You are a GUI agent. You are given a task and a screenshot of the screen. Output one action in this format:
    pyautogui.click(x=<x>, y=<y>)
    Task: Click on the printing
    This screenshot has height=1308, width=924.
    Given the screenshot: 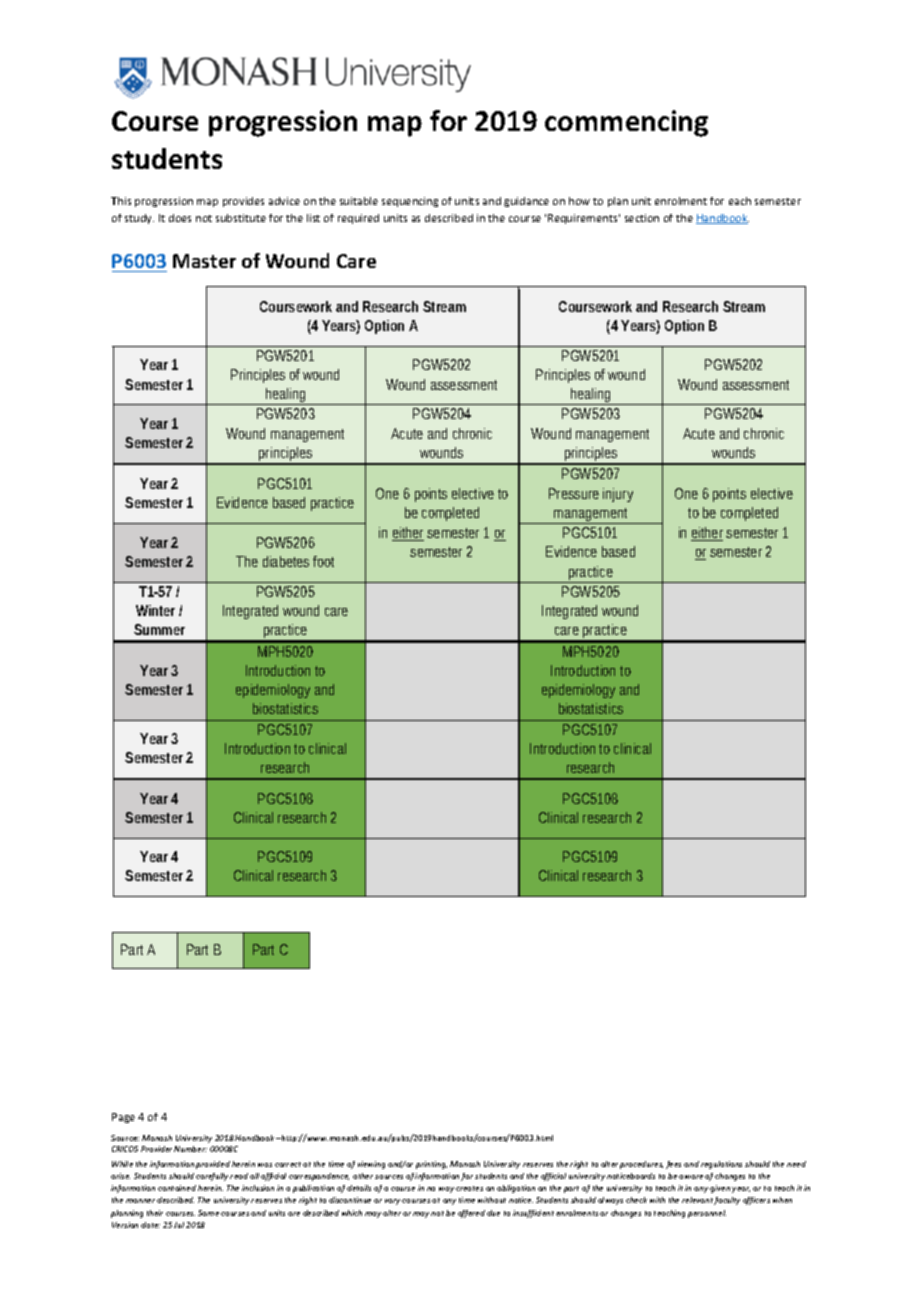 What is the action you would take?
    pyautogui.click(x=431, y=1165)
